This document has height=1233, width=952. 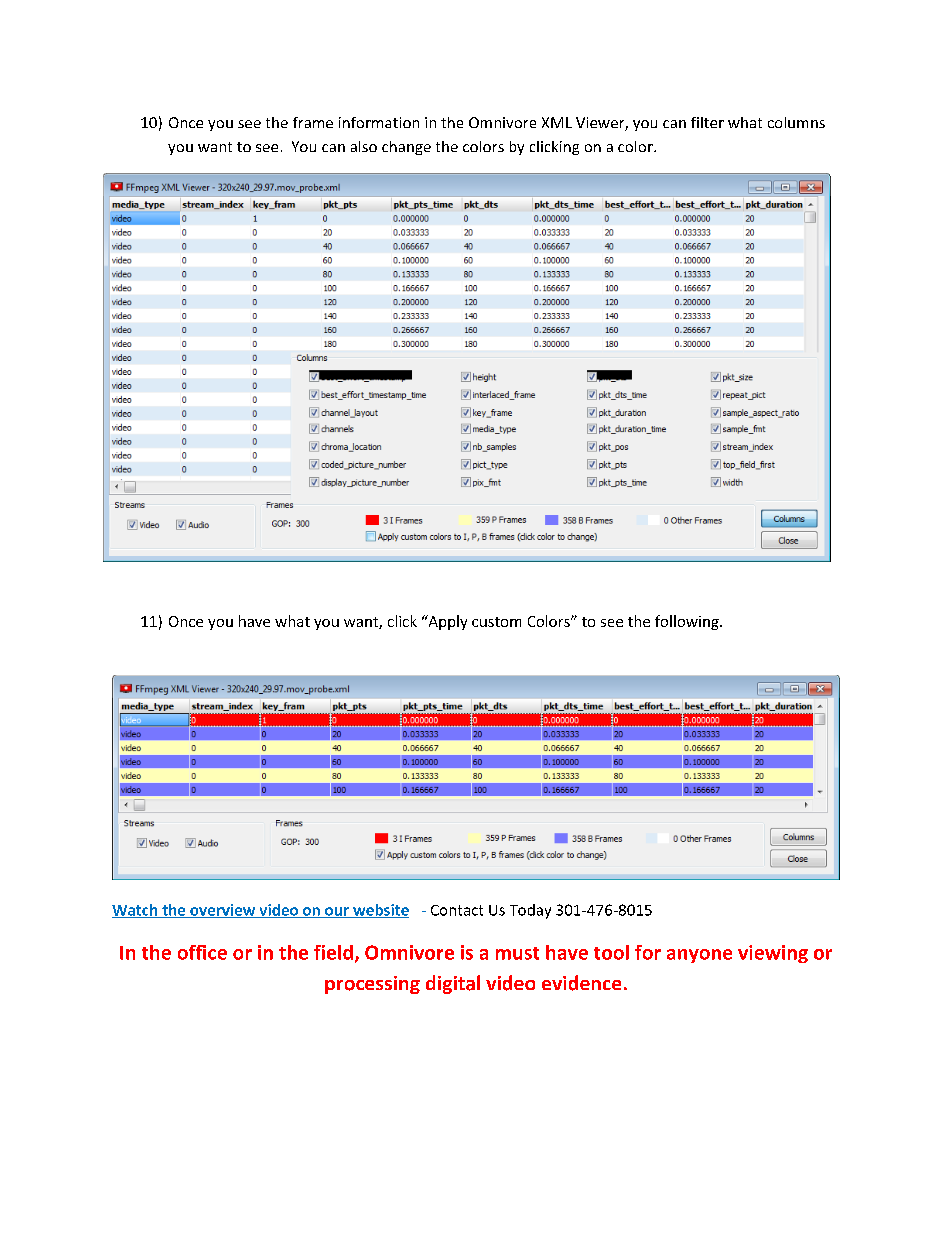 What do you see at coordinates (457, 910) in the document?
I see `Contact` at bounding box center [457, 910].
